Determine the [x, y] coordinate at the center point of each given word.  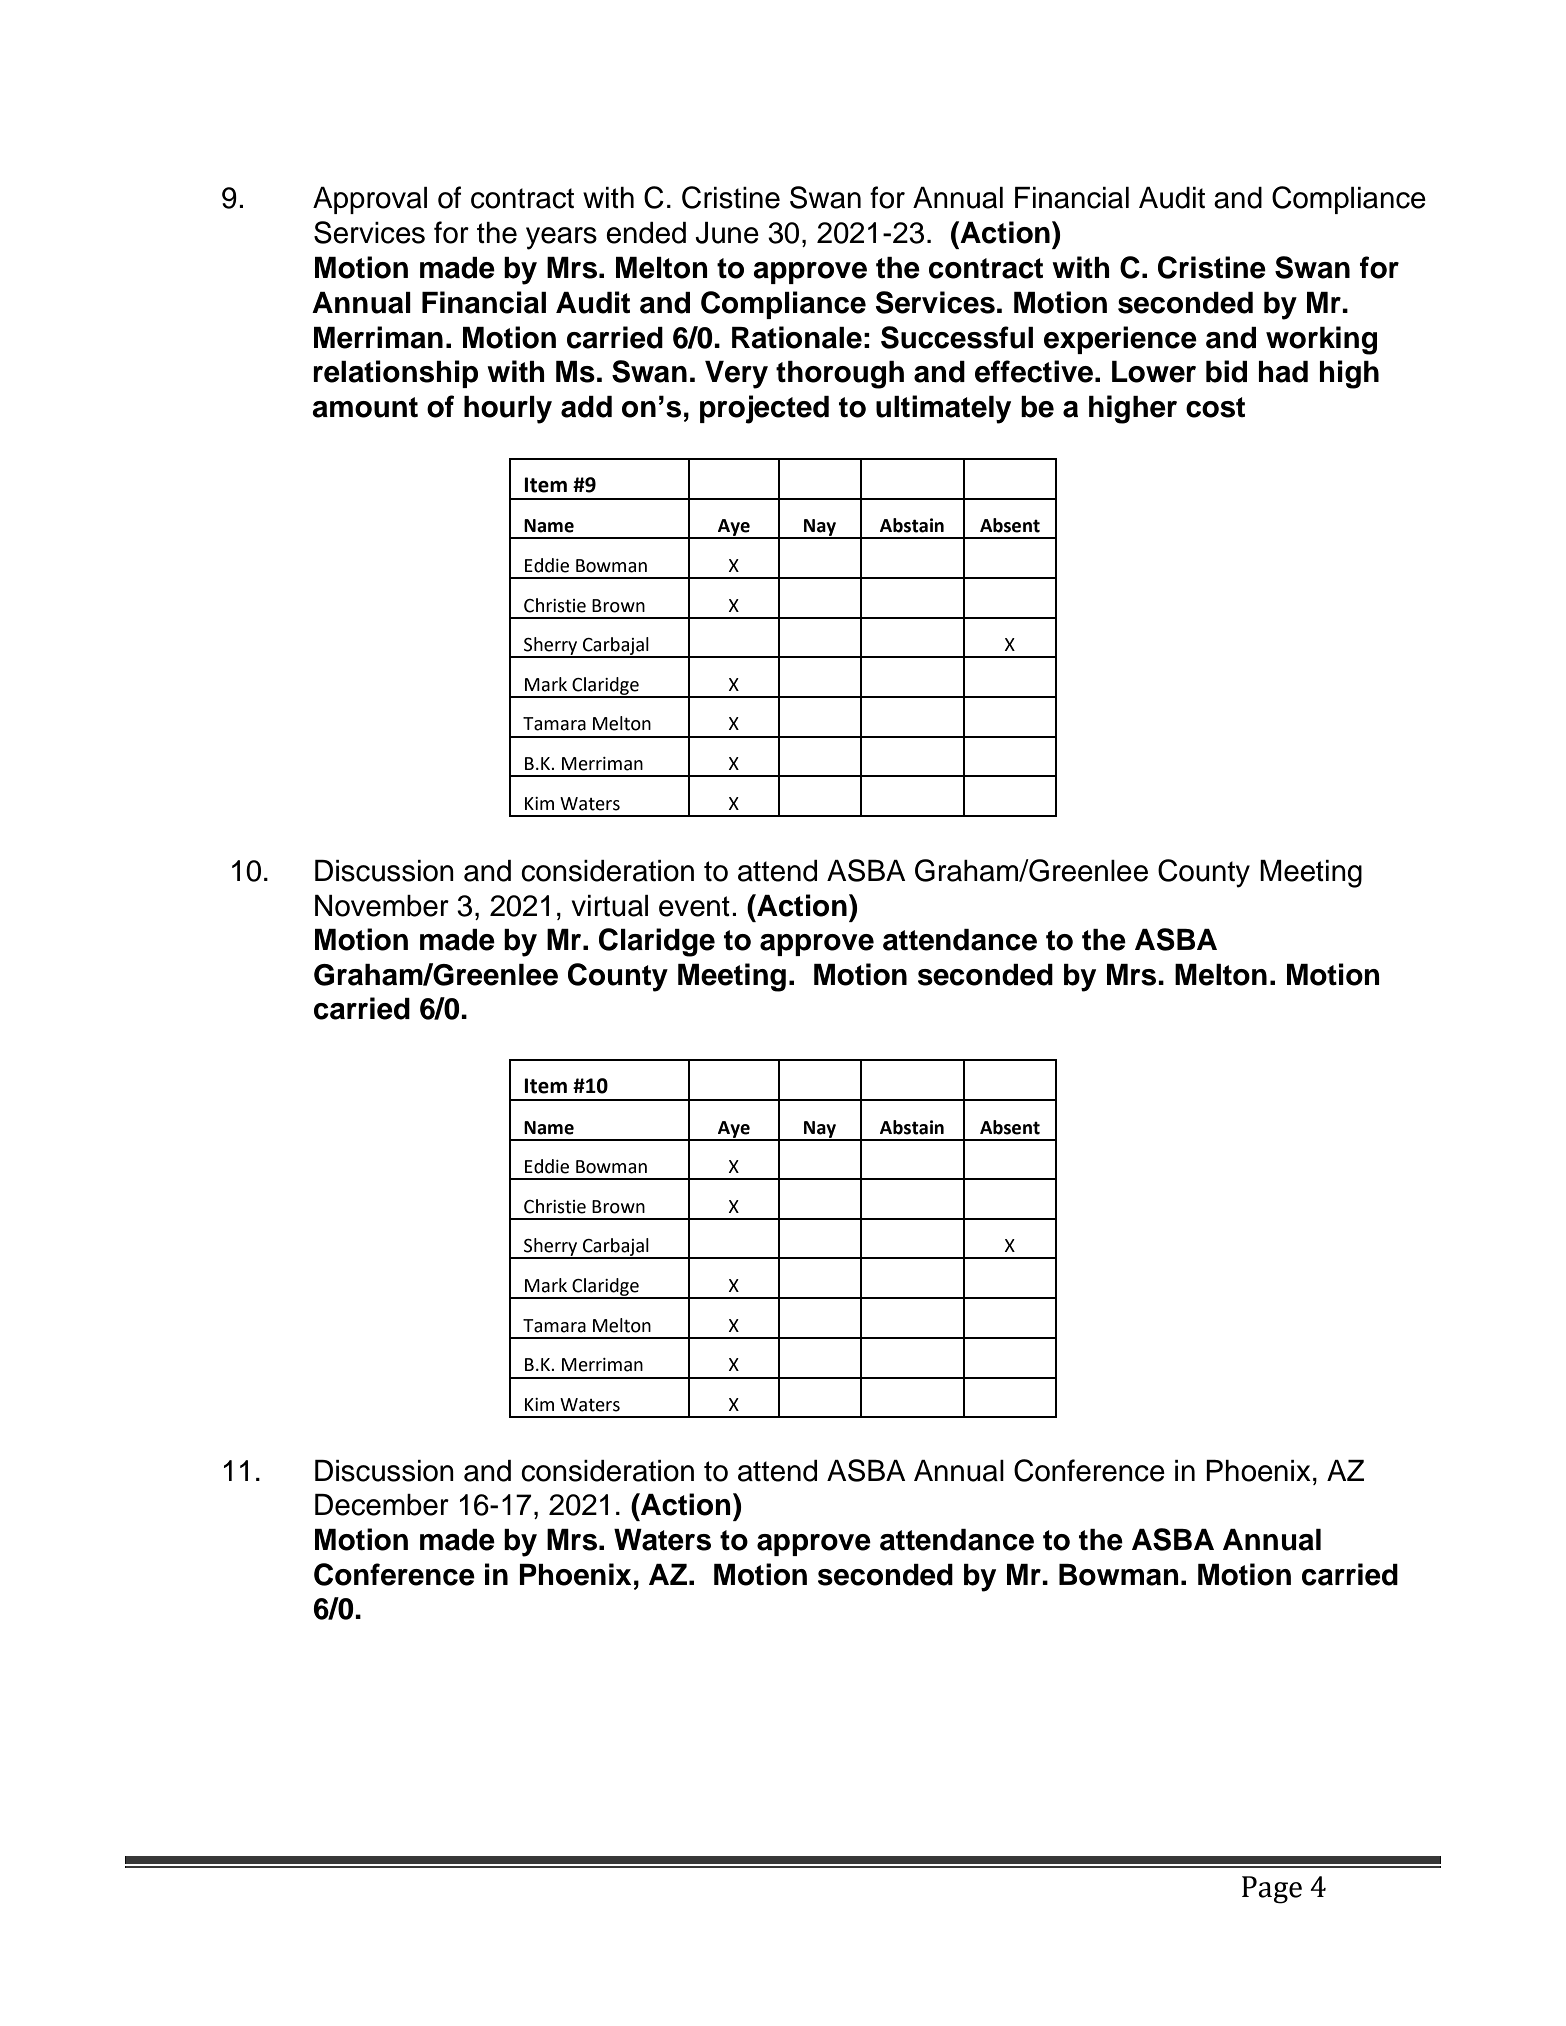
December [382, 1505]
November [382, 906]
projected [764, 409]
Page [1272, 1890]
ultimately [943, 409]
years [561, 238]
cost [1215, 407]
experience [1120, 340]
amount [365, 407]
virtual [609, 906]
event [694, 906]
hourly [508, 410]
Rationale [797, 337]
